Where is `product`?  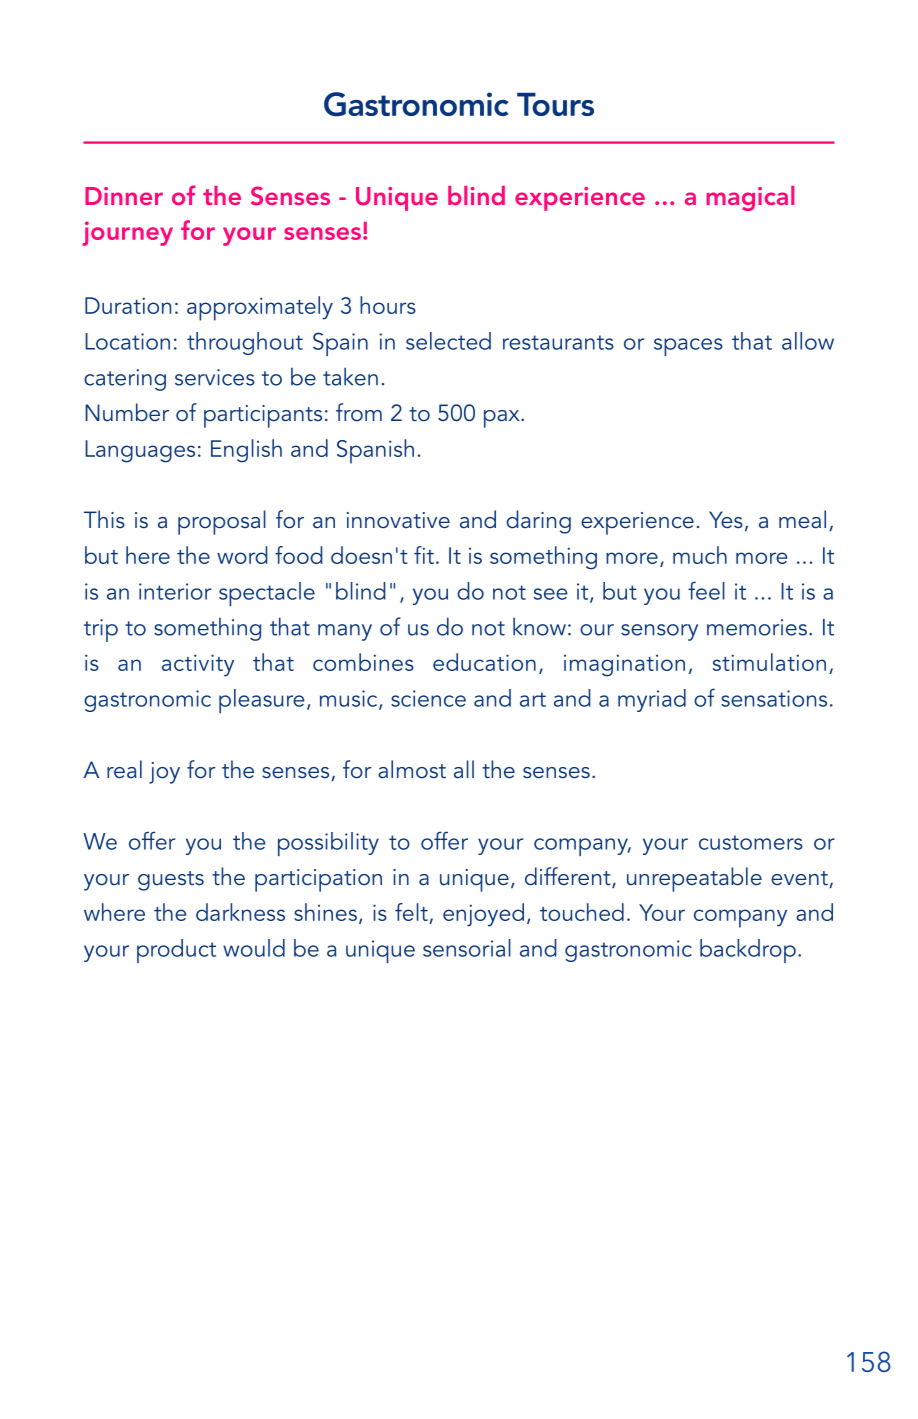
product is located at coordinates (176, 951).
